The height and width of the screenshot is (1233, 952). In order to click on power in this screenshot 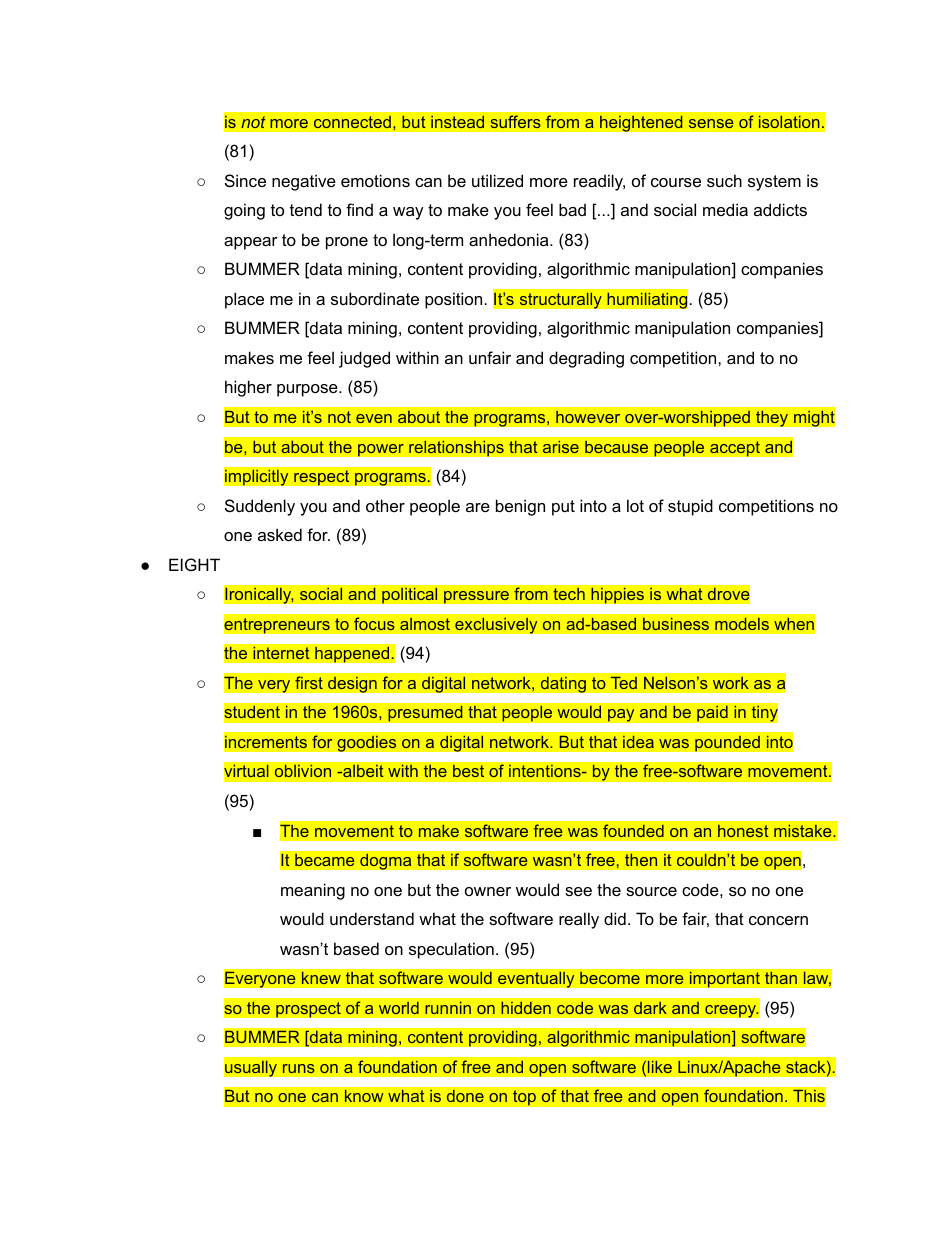, I will do `click(381, 450)`.
